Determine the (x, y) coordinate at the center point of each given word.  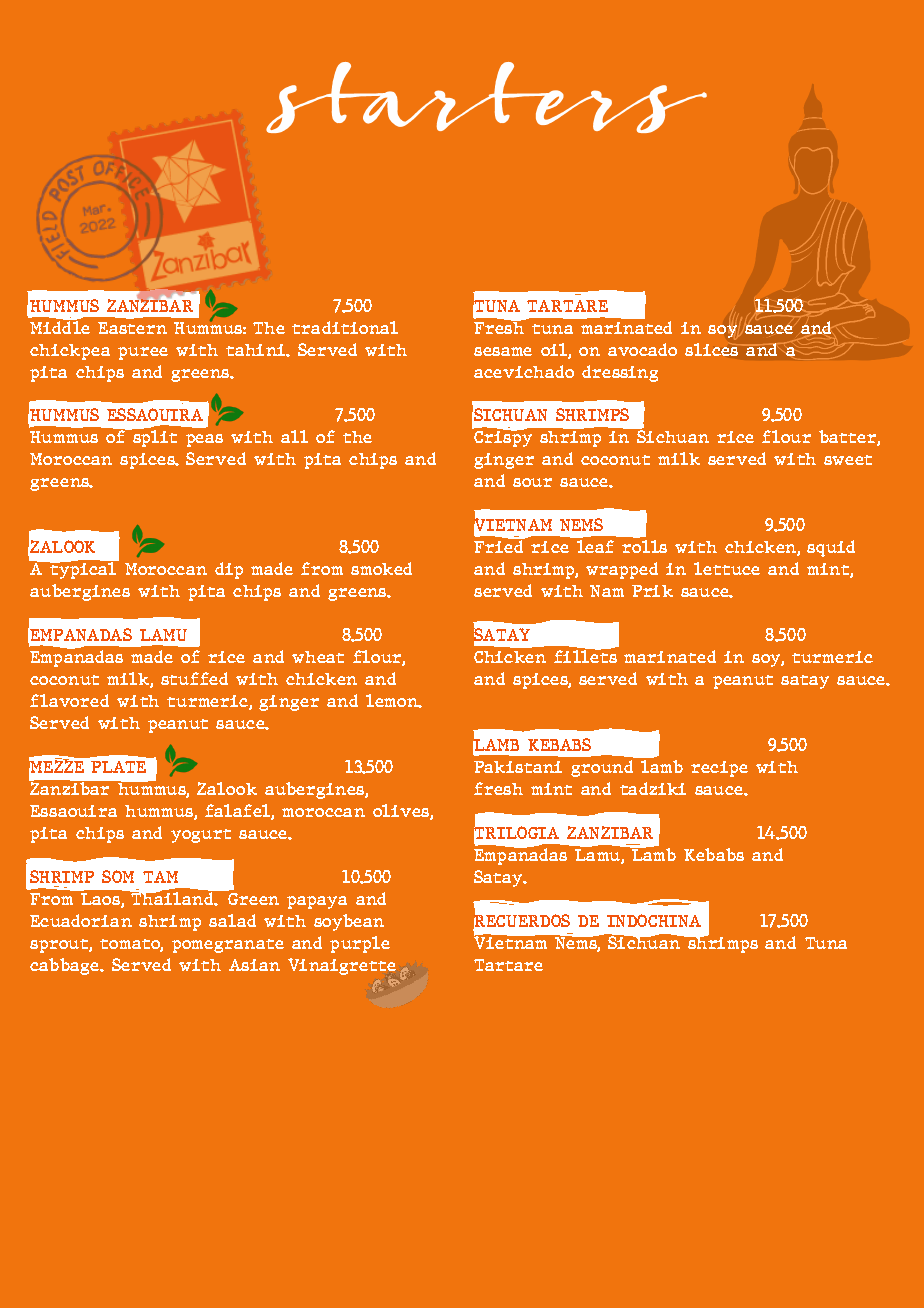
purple (360, 944)
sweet (848, 460)
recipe (719, 769)
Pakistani (518, 767)
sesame (503, 351)
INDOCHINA (654, 920)
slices (711, 349)
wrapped (622, 570)
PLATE (118, 767)
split (154, 438)
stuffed (194, 678)
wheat (318, 657)
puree (143, 353)
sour (532, 482)
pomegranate (228, 946)
